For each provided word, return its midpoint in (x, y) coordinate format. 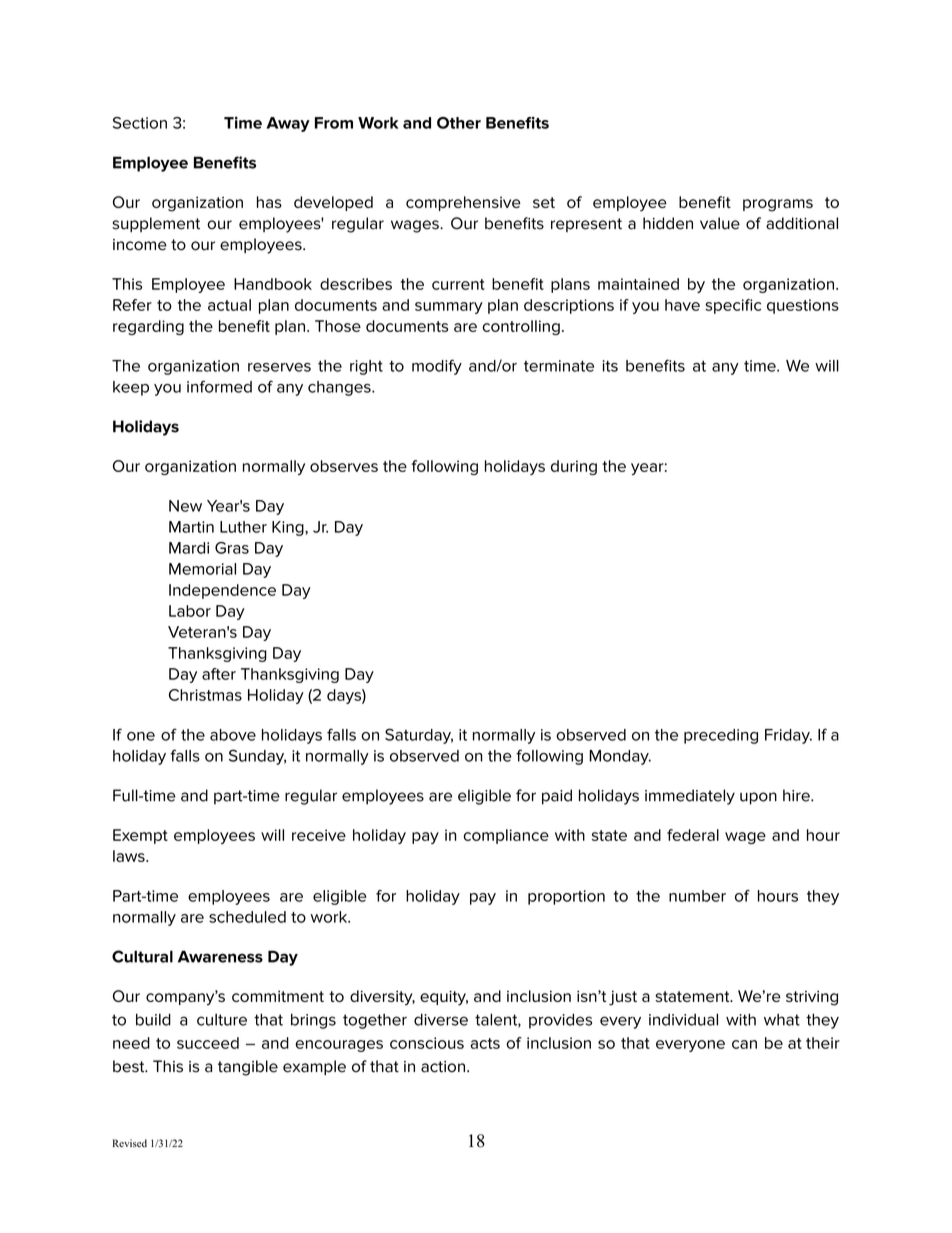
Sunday (257, 757)
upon (758, 798)
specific (733, 306)
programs (778, 205)
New (185, 506)
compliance (506, 836)
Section (140, 123)
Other (459, 123)
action (443, 1067)
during (574, 467)
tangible (248, 1068)
